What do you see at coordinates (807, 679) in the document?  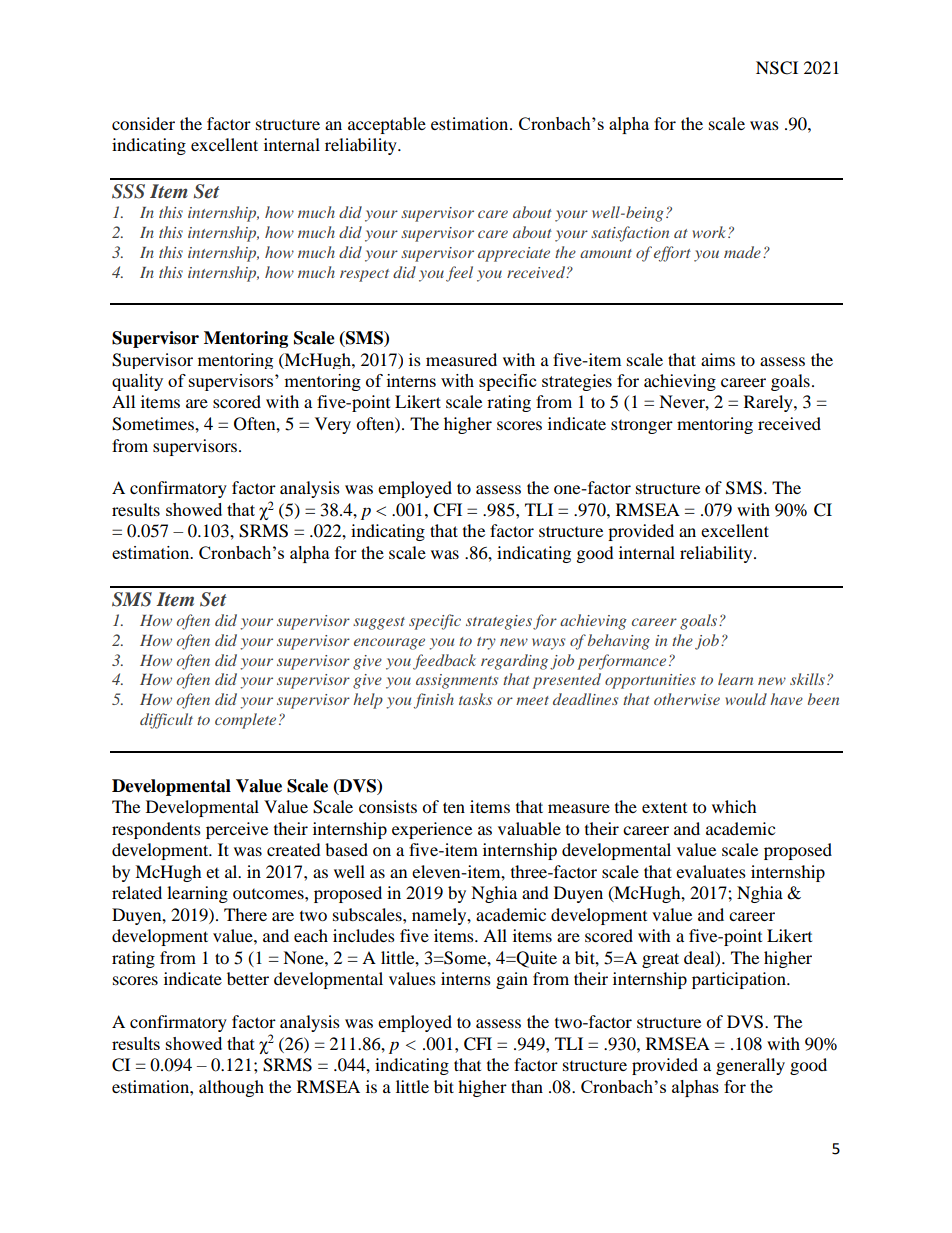 I see `skills` at bounding box center [807, 679].
